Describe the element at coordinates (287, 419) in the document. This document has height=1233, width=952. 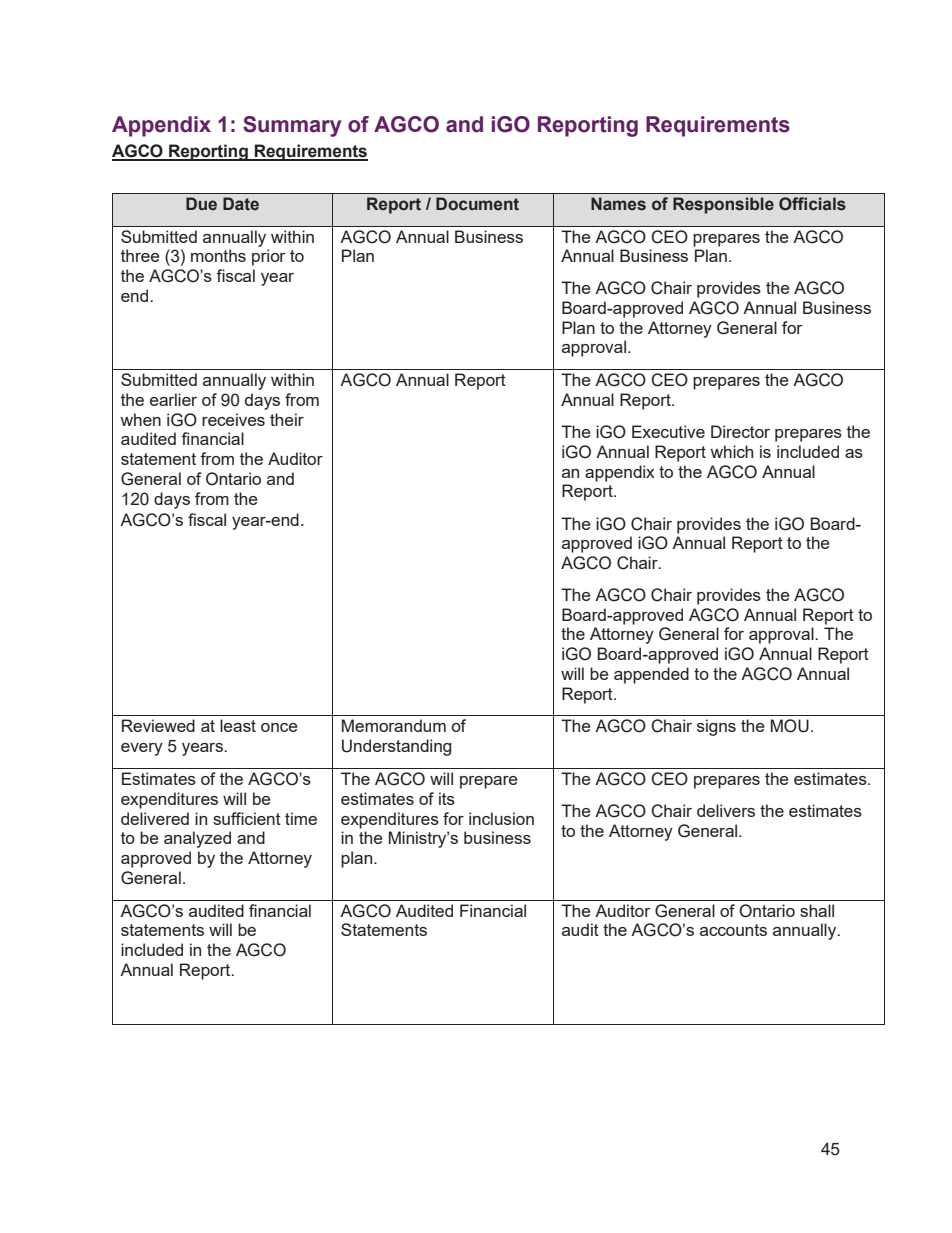
I see `their` at that location.
